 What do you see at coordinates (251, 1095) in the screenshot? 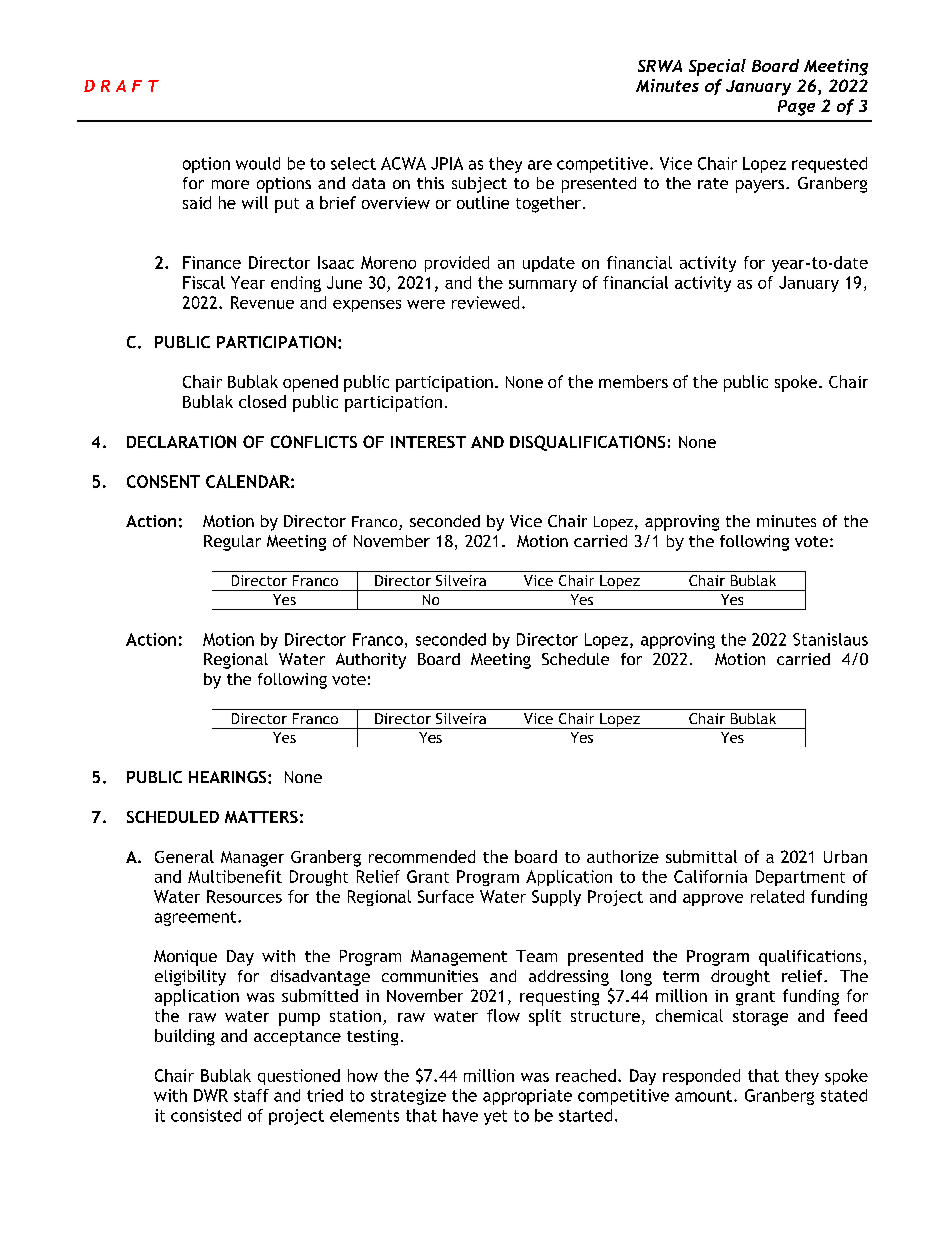
I see `staff` at bounding box center [251, 1095].
